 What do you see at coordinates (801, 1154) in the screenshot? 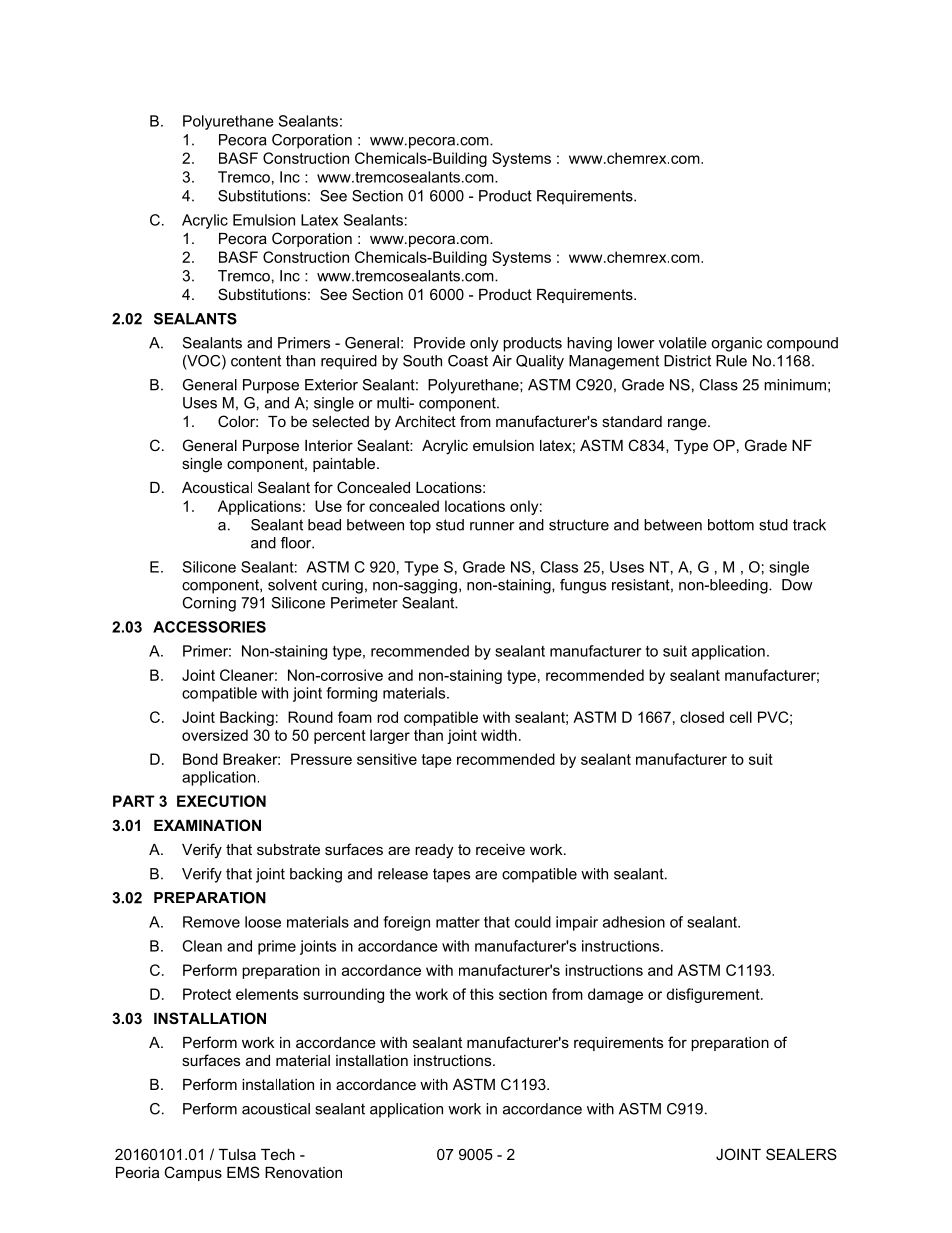
I see `SEALERS` at bounding box center [801, 1154].
